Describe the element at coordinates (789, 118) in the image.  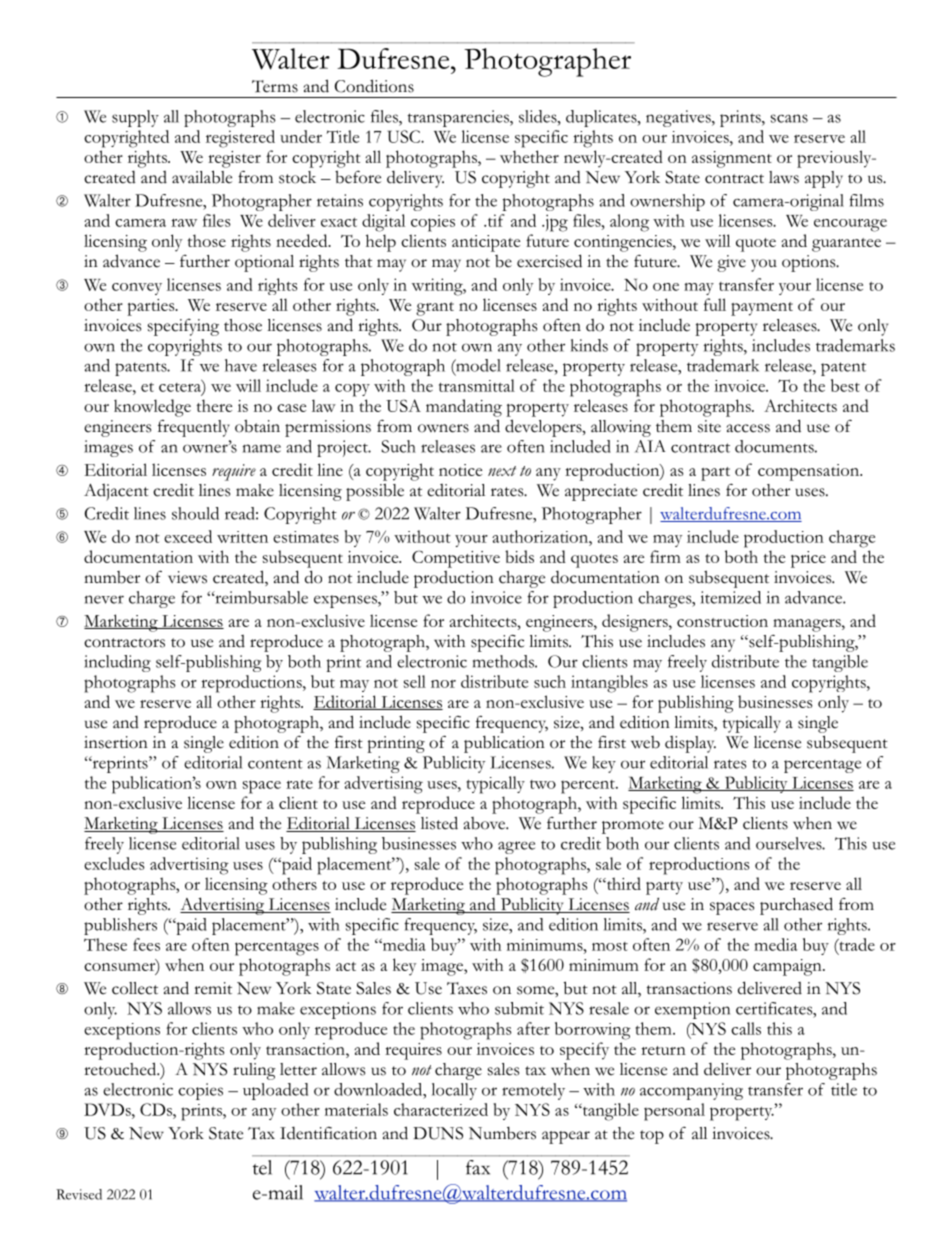
I see `scans` at that location.
